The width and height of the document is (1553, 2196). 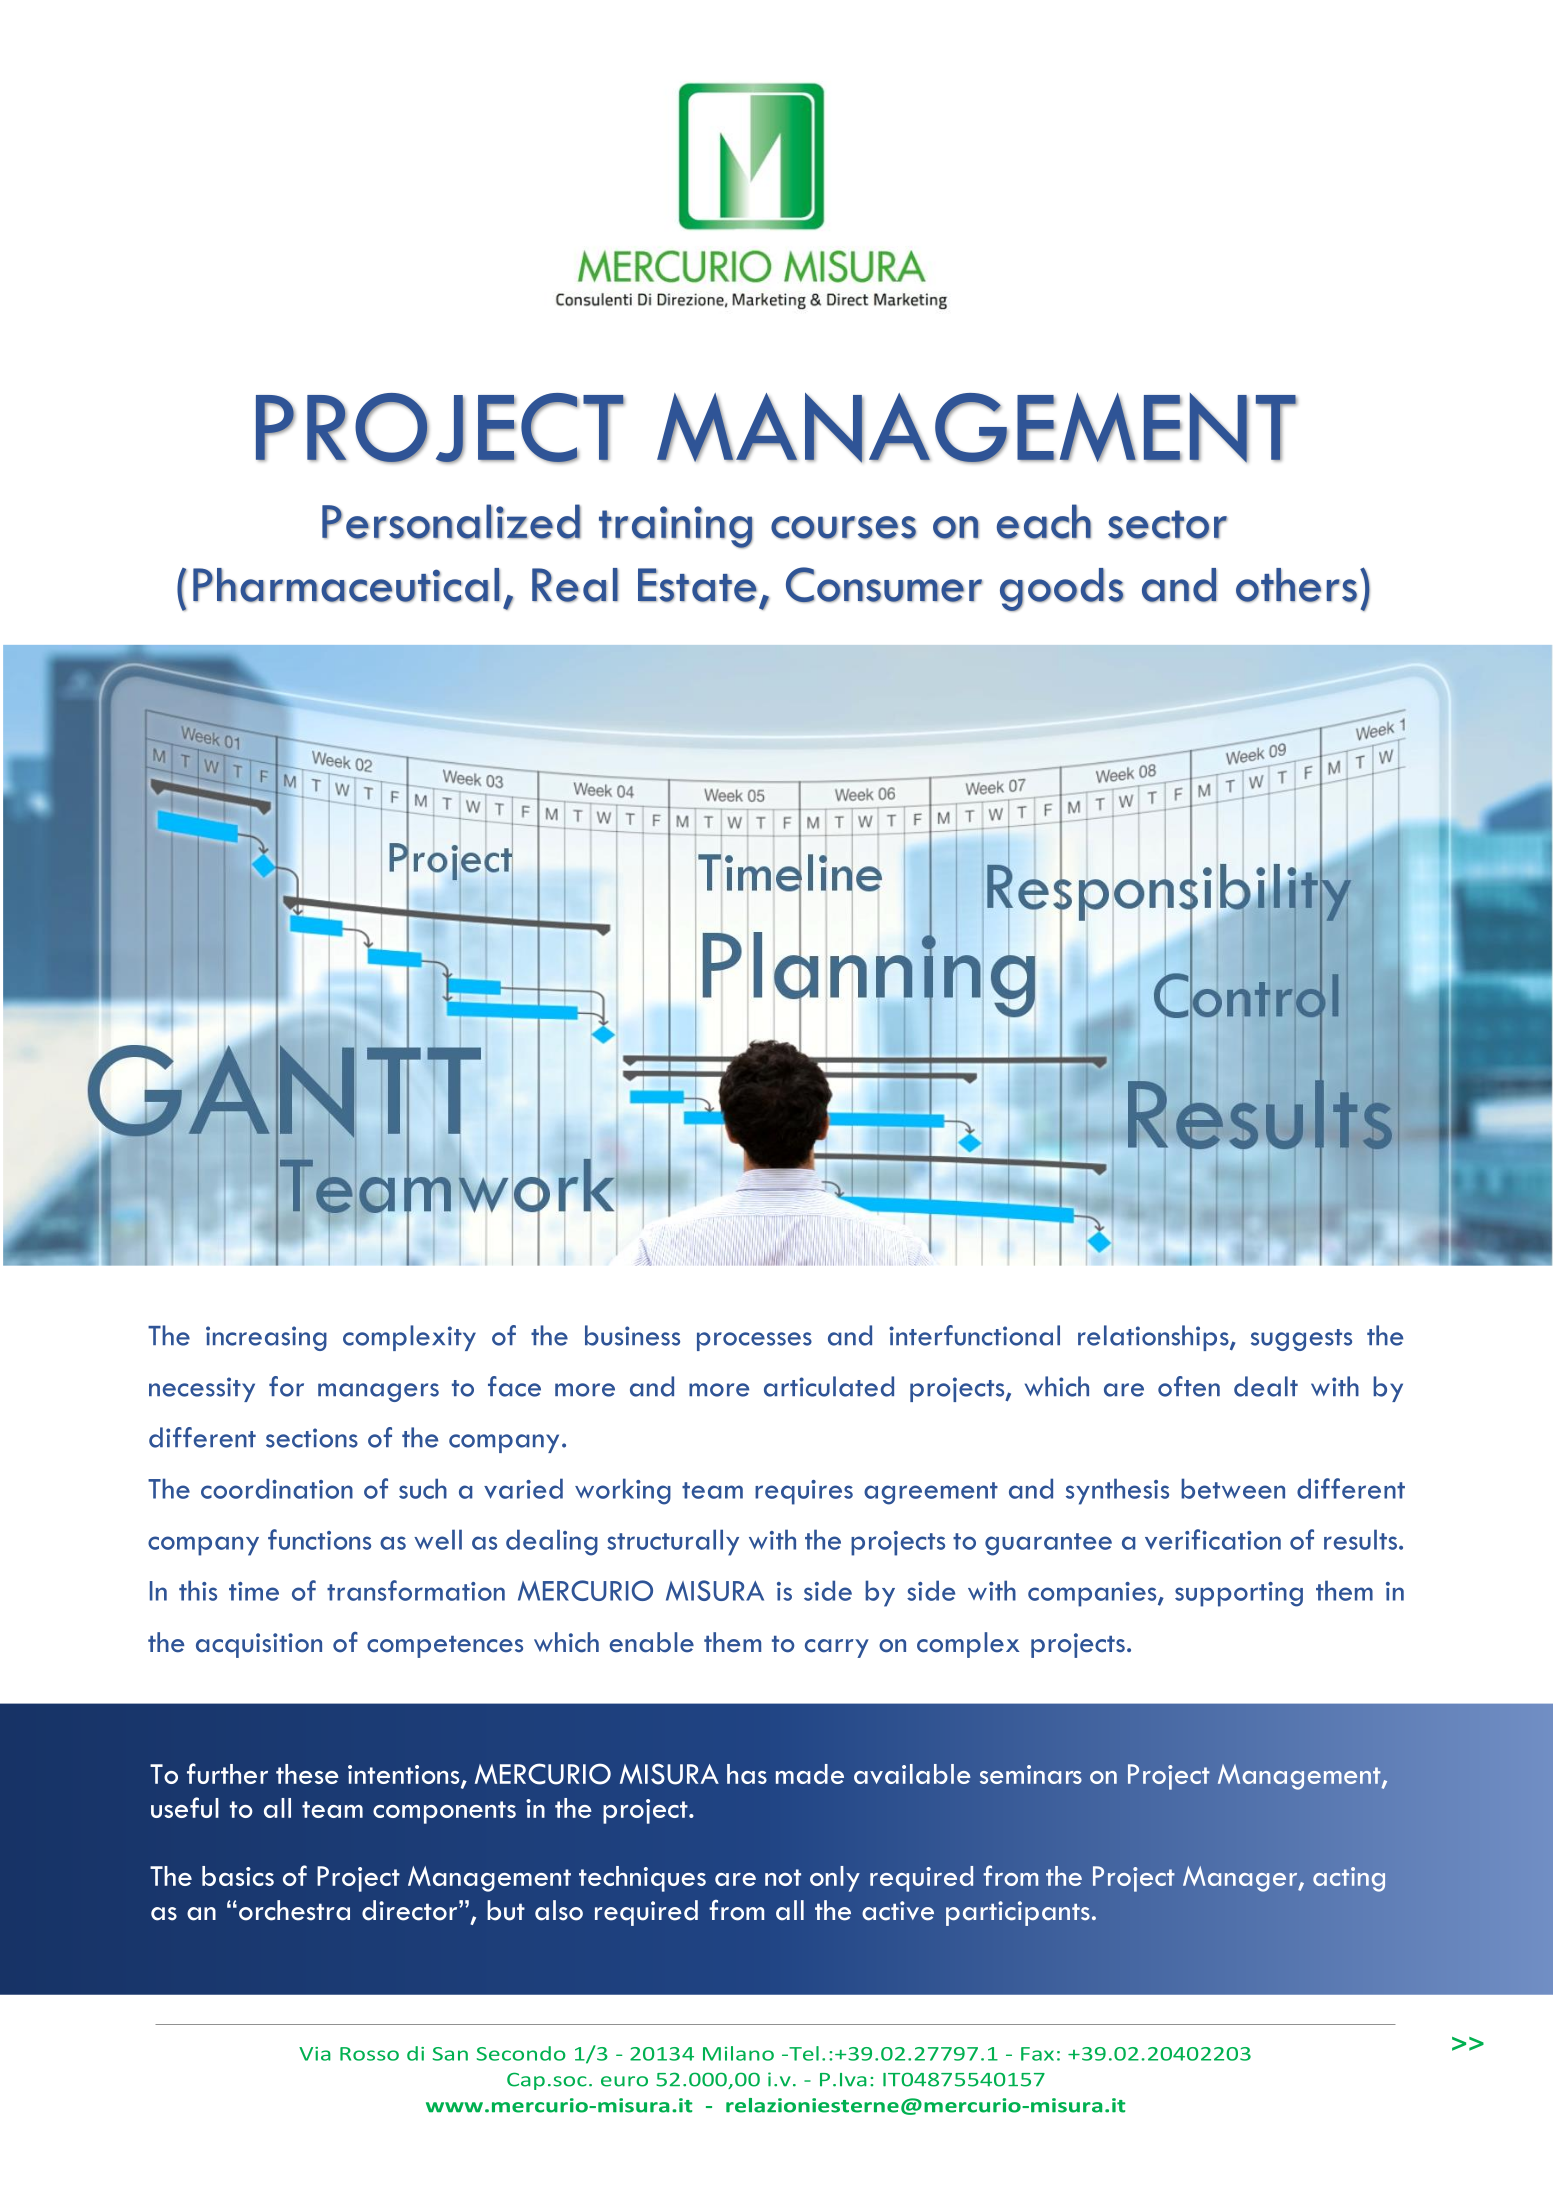 What do you see at coordinates (1296, 585) in the document?
I see `others` at bounding box center [1296, 585].
